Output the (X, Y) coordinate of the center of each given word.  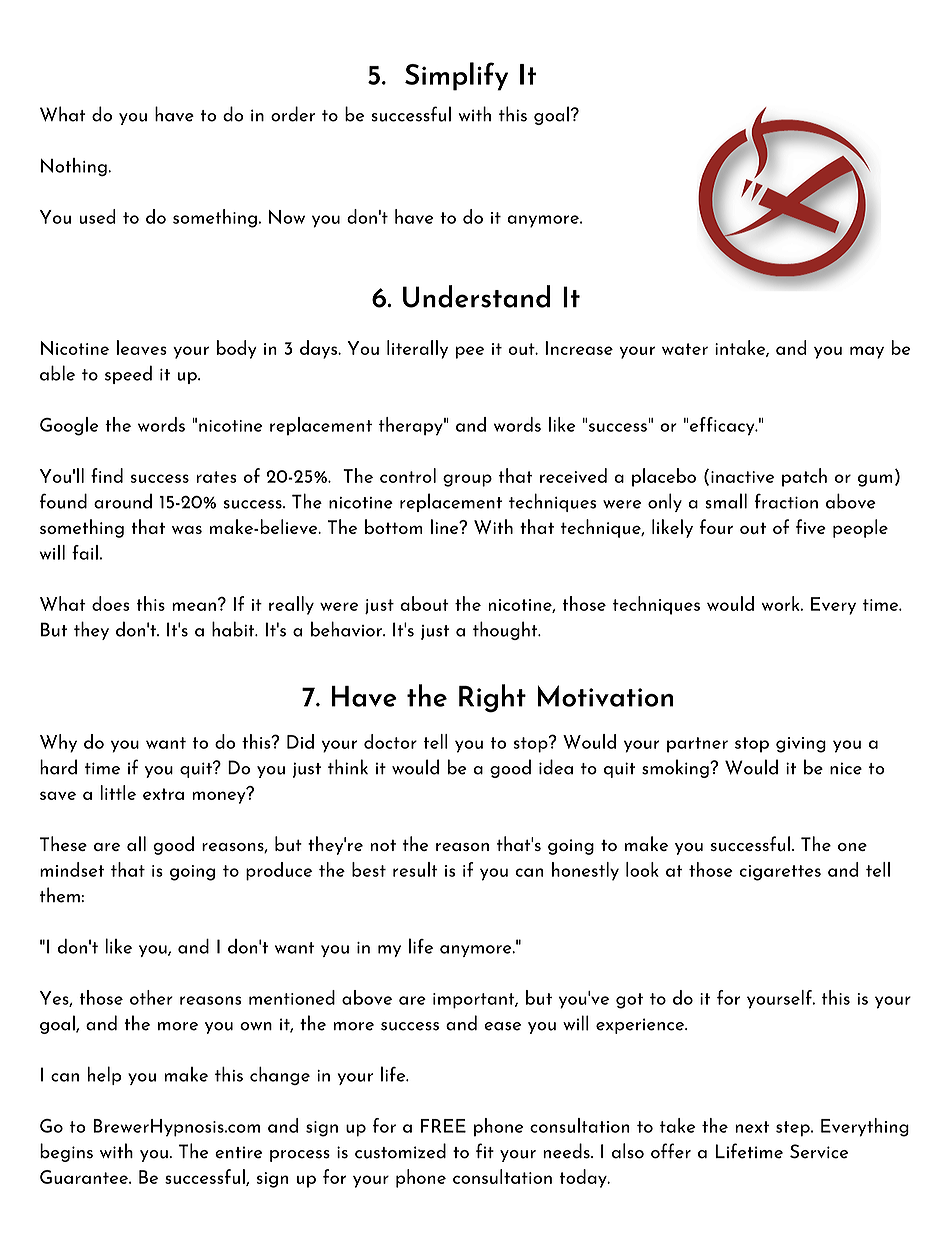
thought (506, 630)
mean (194, 606)
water (685, 349)
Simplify (456, 76)
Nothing (75, 167)
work (782, 603)
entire (238, 1152)
